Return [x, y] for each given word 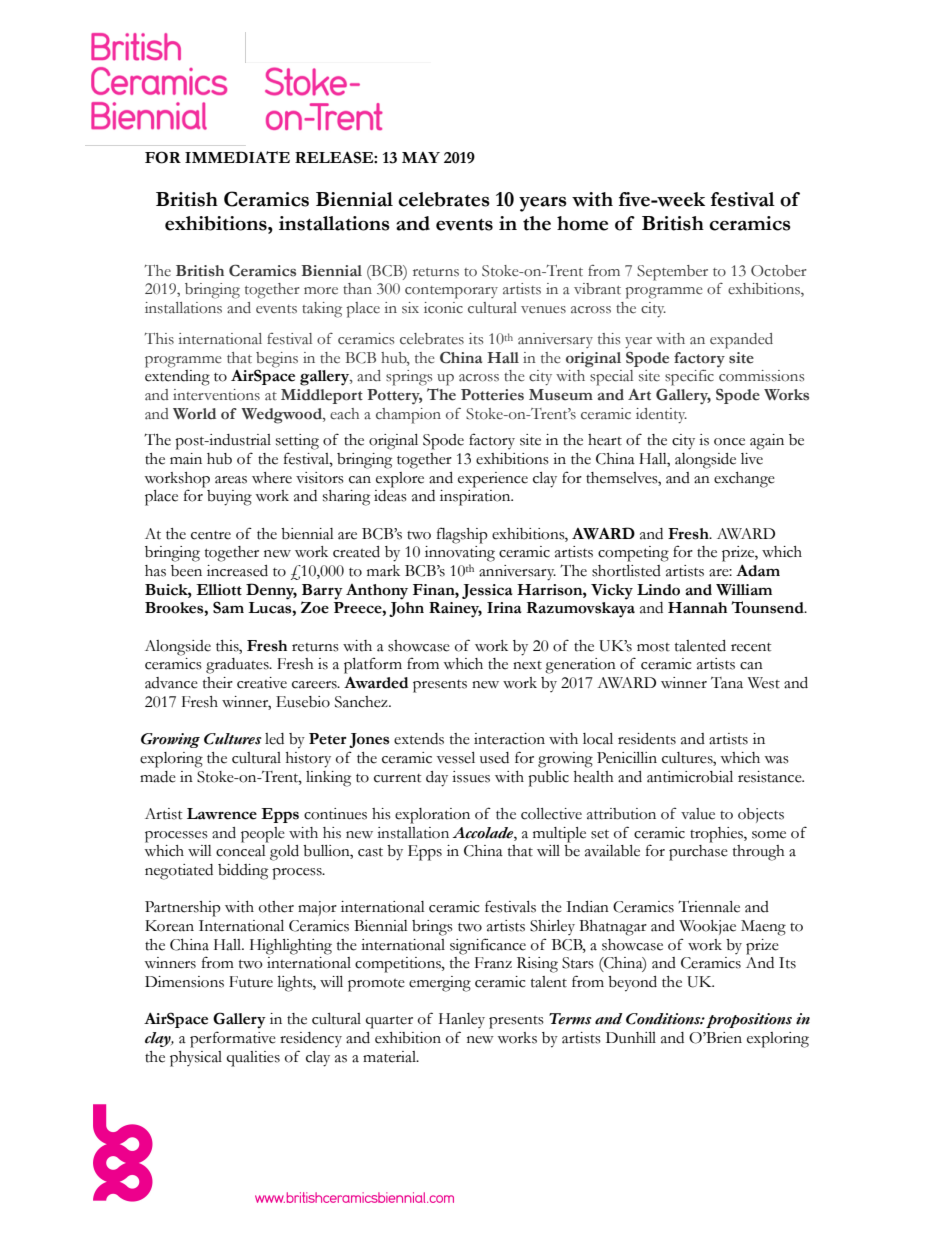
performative [233, 1039]
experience [493, 480]
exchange [744, 480]
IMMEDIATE [237, 157]
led [274, 739]
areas [231, 480]
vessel [456, 758]
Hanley [462, 1020]
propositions [749, 1020]
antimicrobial [690, 777]
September [672, 273]
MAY [421, 157]
